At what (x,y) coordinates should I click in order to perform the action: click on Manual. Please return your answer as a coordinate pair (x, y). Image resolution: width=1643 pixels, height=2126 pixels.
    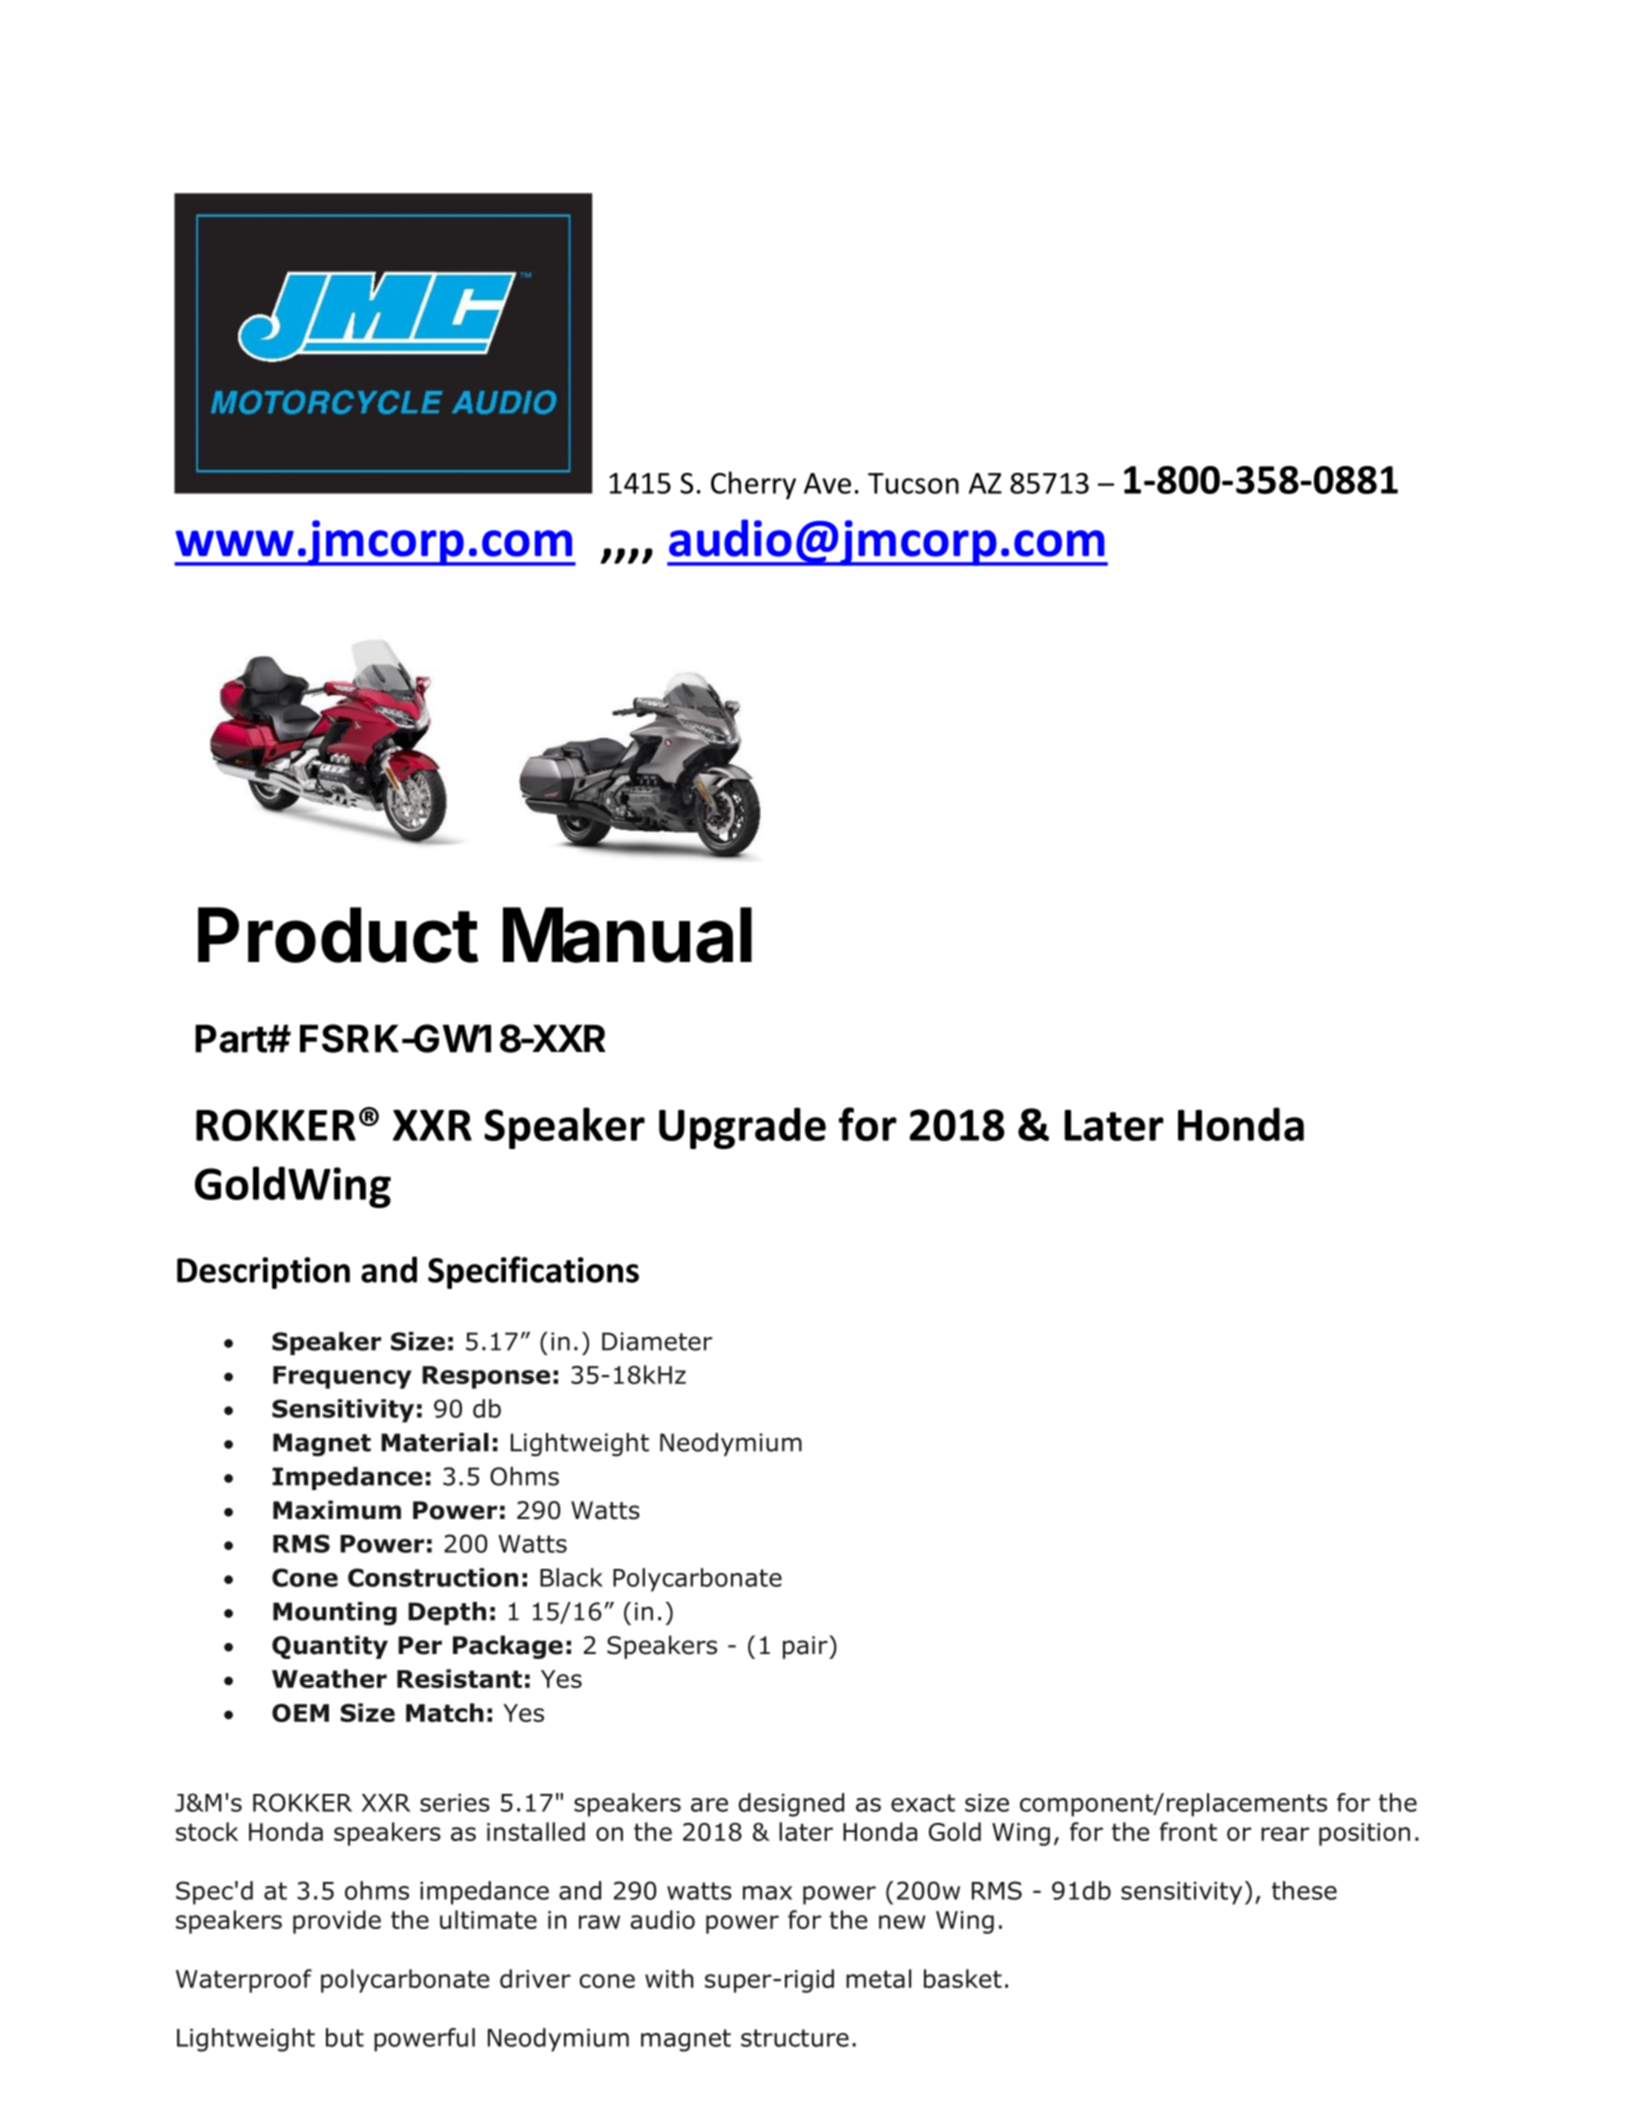
    Looking at the image, I should click on (627, 935).
